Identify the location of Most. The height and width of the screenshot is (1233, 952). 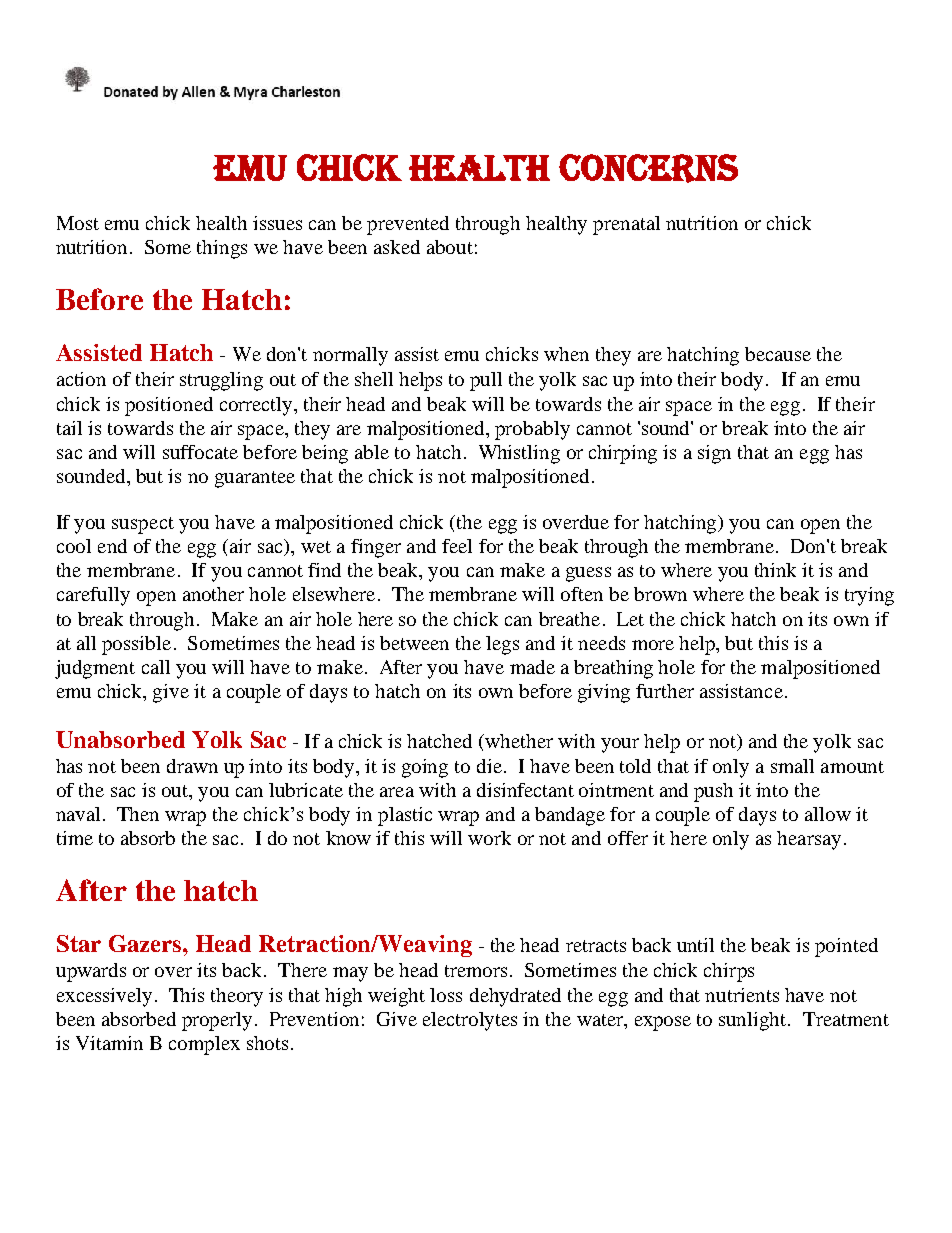
(78, 223).
